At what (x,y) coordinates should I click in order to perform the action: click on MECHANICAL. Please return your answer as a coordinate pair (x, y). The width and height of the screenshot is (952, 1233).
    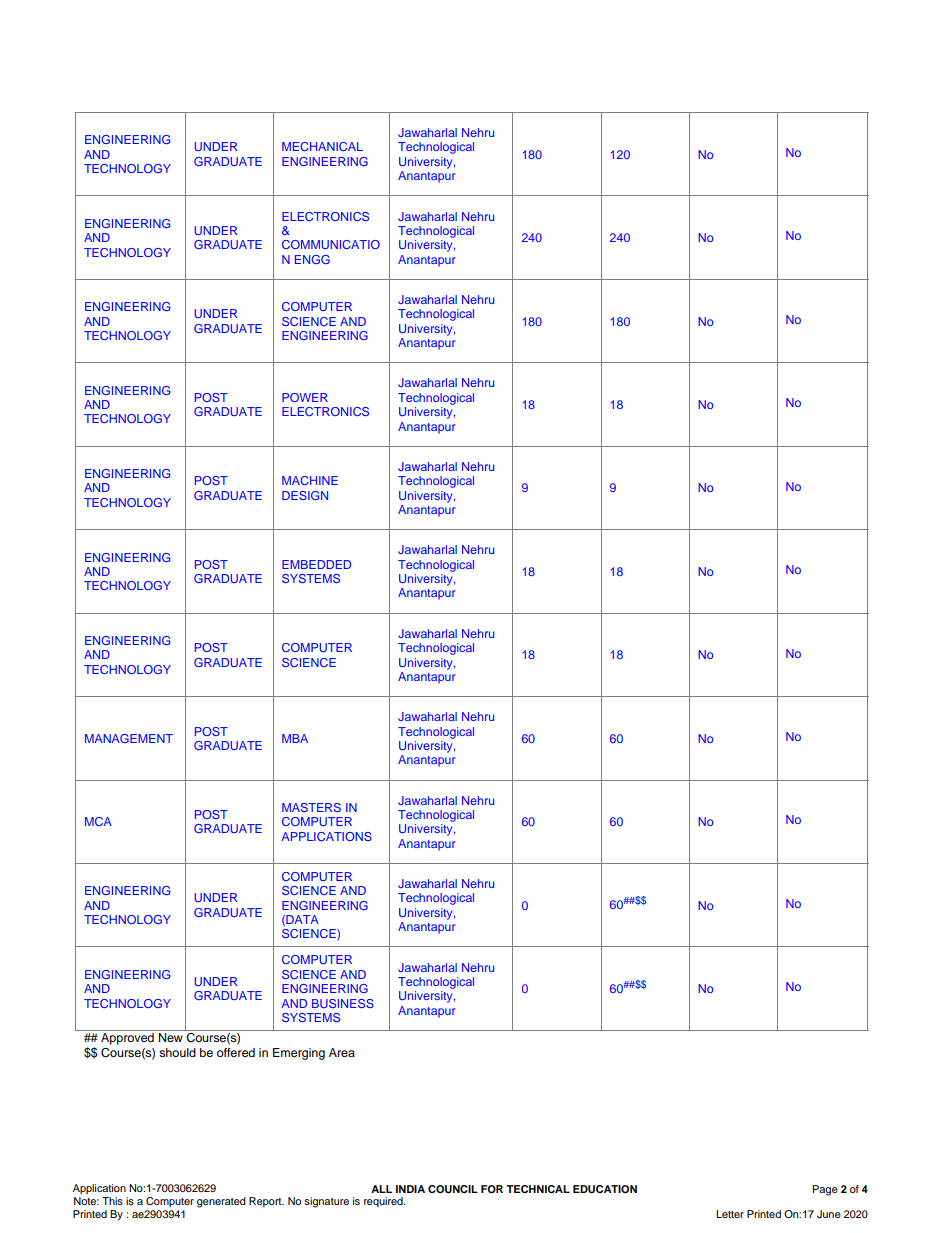
    Looking at the image, I should click on (322, 146).
